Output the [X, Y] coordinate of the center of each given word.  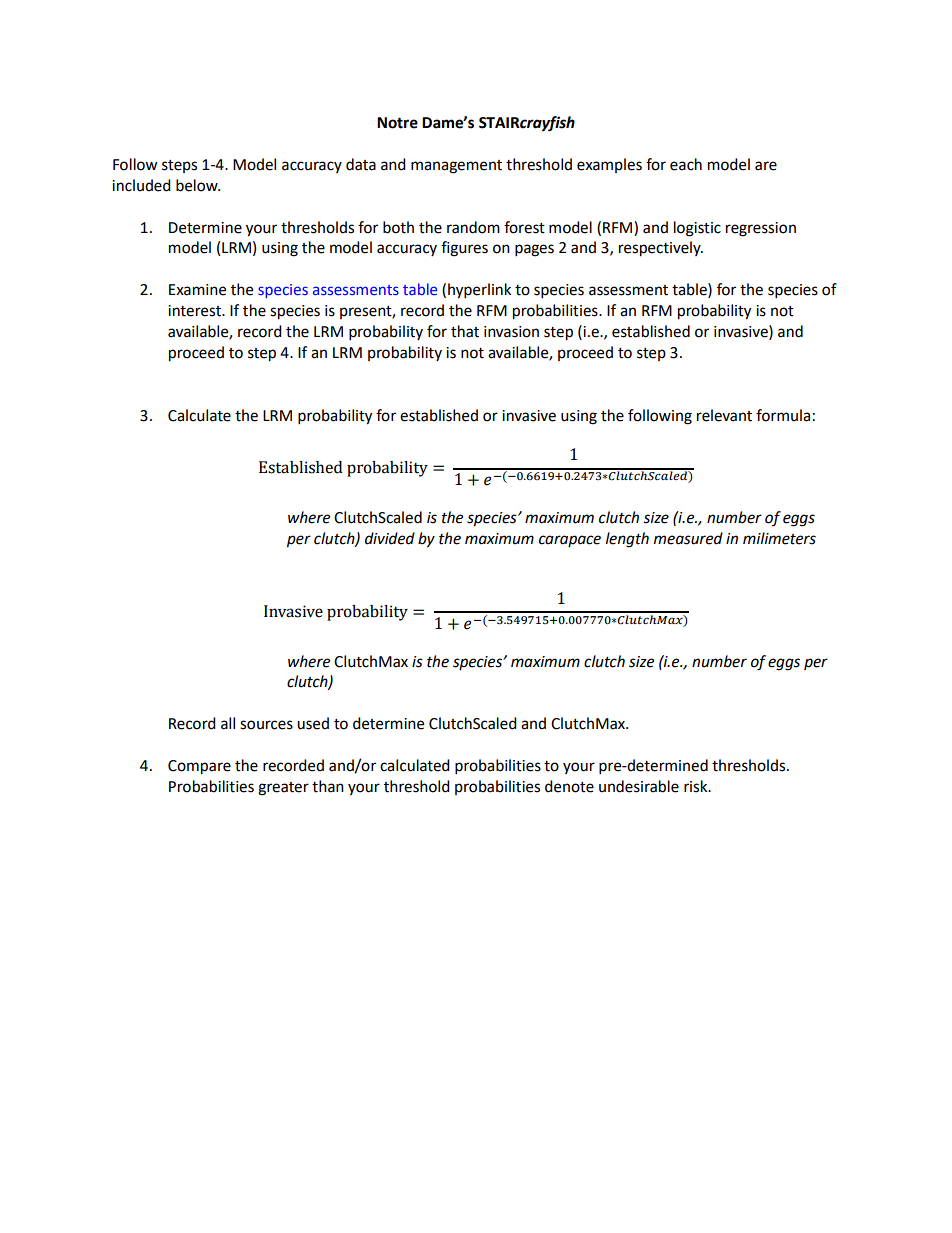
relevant [724, 415]
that [465, 331]
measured [688, 538]
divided [390, 538]
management [456, 167]
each [686, 164]
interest [195, 311]
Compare [199, 767]
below [198, 185]
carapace [570, 541]
